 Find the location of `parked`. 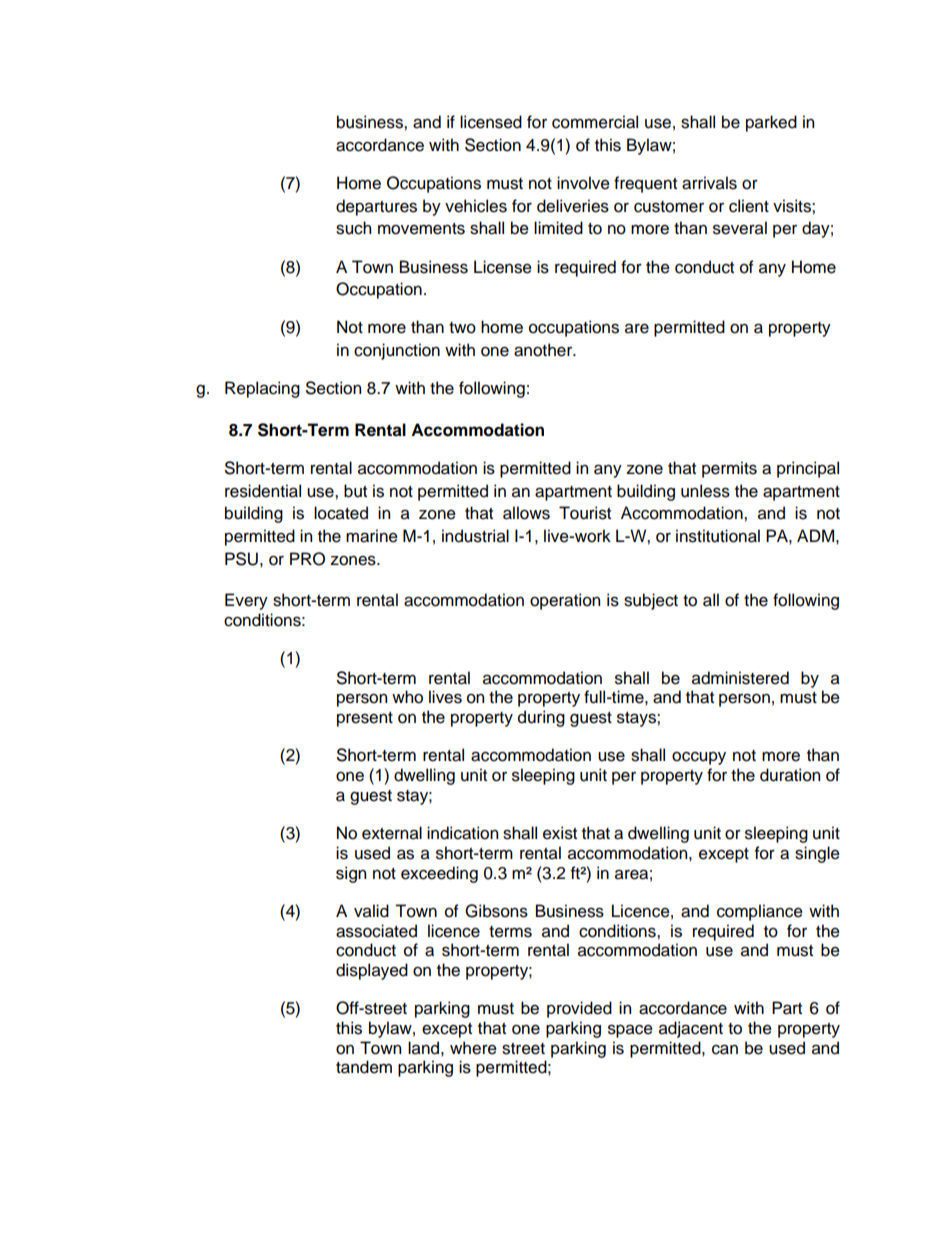

parked is located at coordinates (771, 123).
